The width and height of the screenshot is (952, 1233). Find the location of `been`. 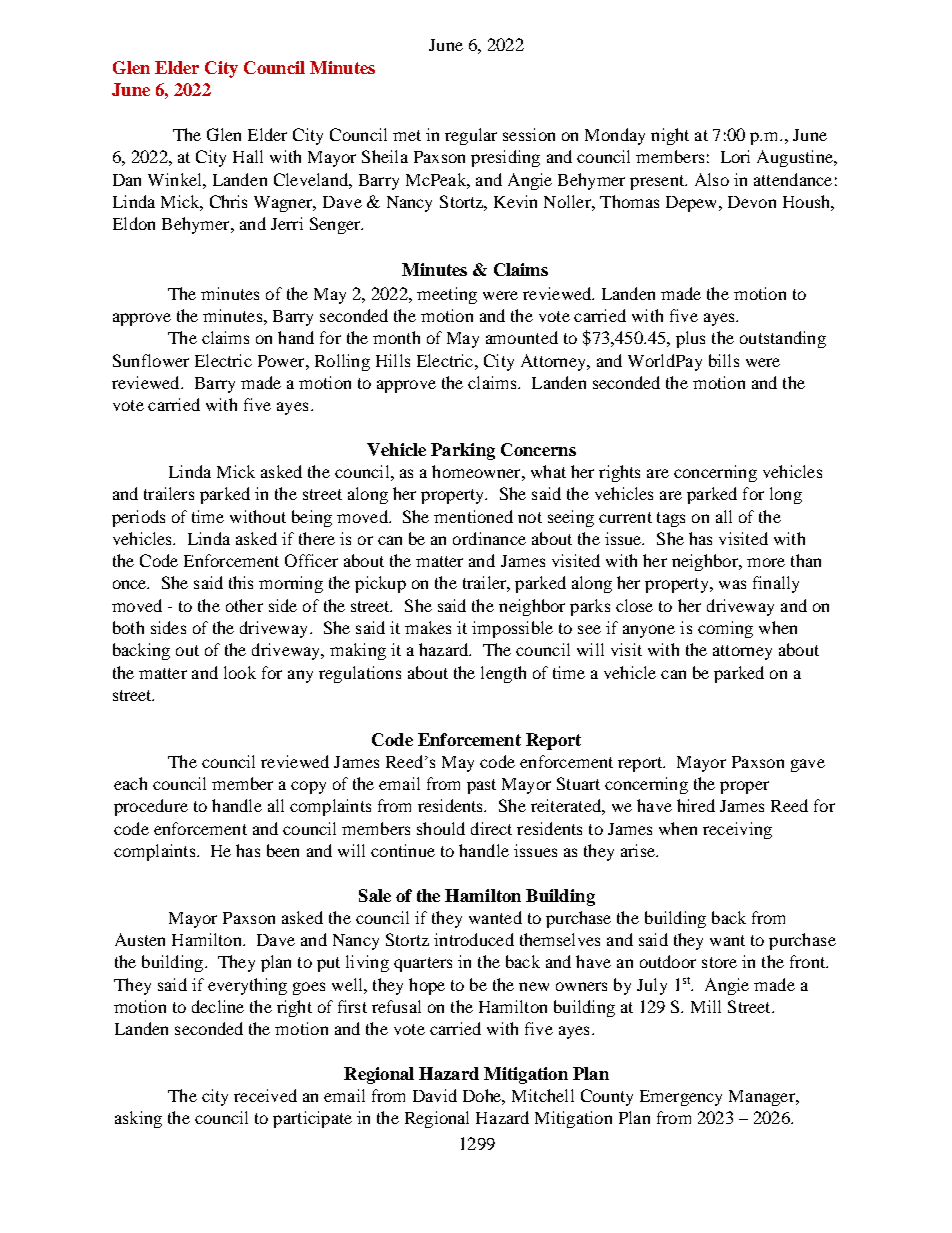

been is located at coordinates (283, 850).
